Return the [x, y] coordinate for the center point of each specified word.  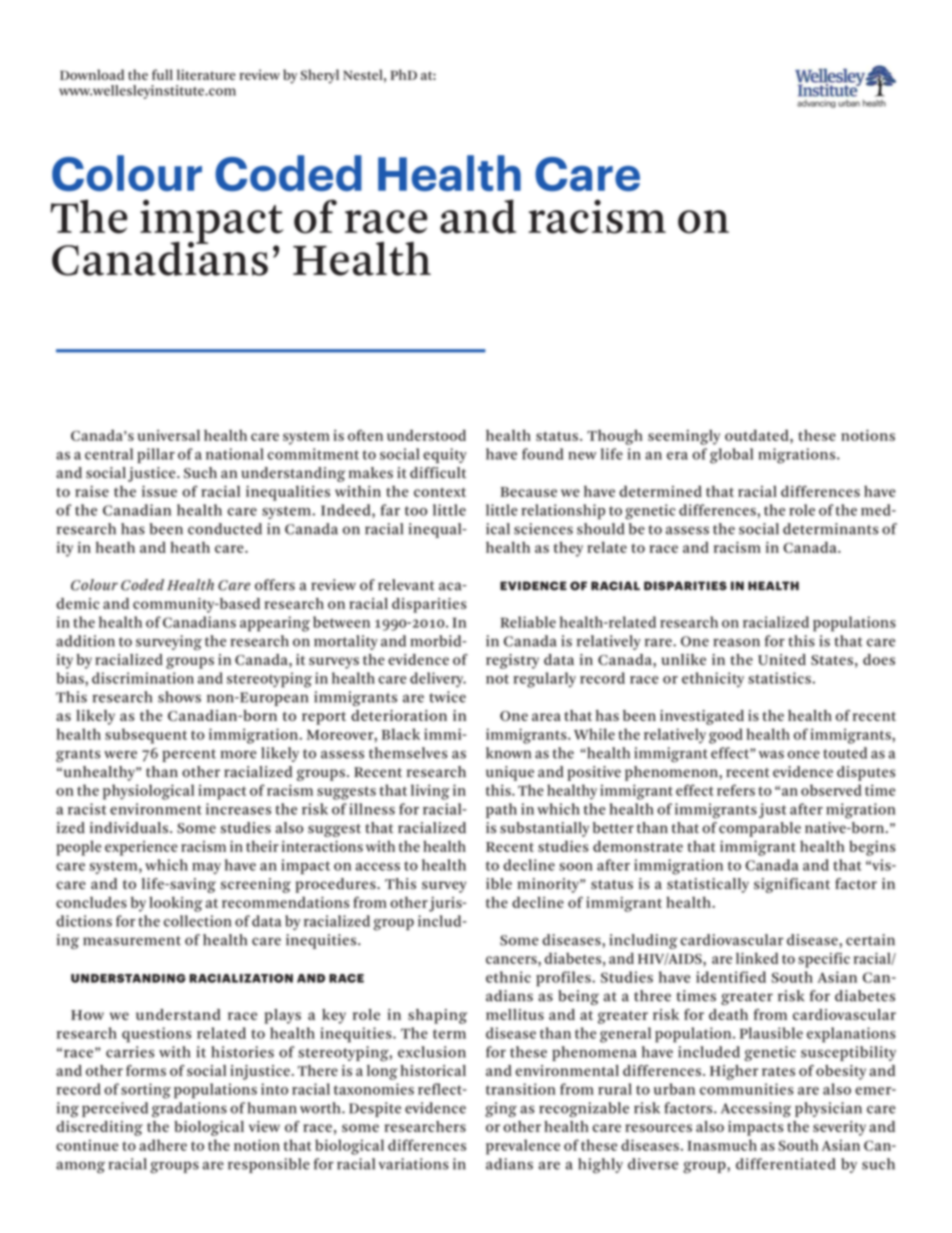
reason [736, 642]
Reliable [528, 622]
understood [426, 435]
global [731, 456]
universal [169, 435]
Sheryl [319, 76]
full [162, 74]
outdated [758, 435]
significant [792, 885]
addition [85, 641]
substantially [544, 829]
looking [175, 904]
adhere [163, 1145]
